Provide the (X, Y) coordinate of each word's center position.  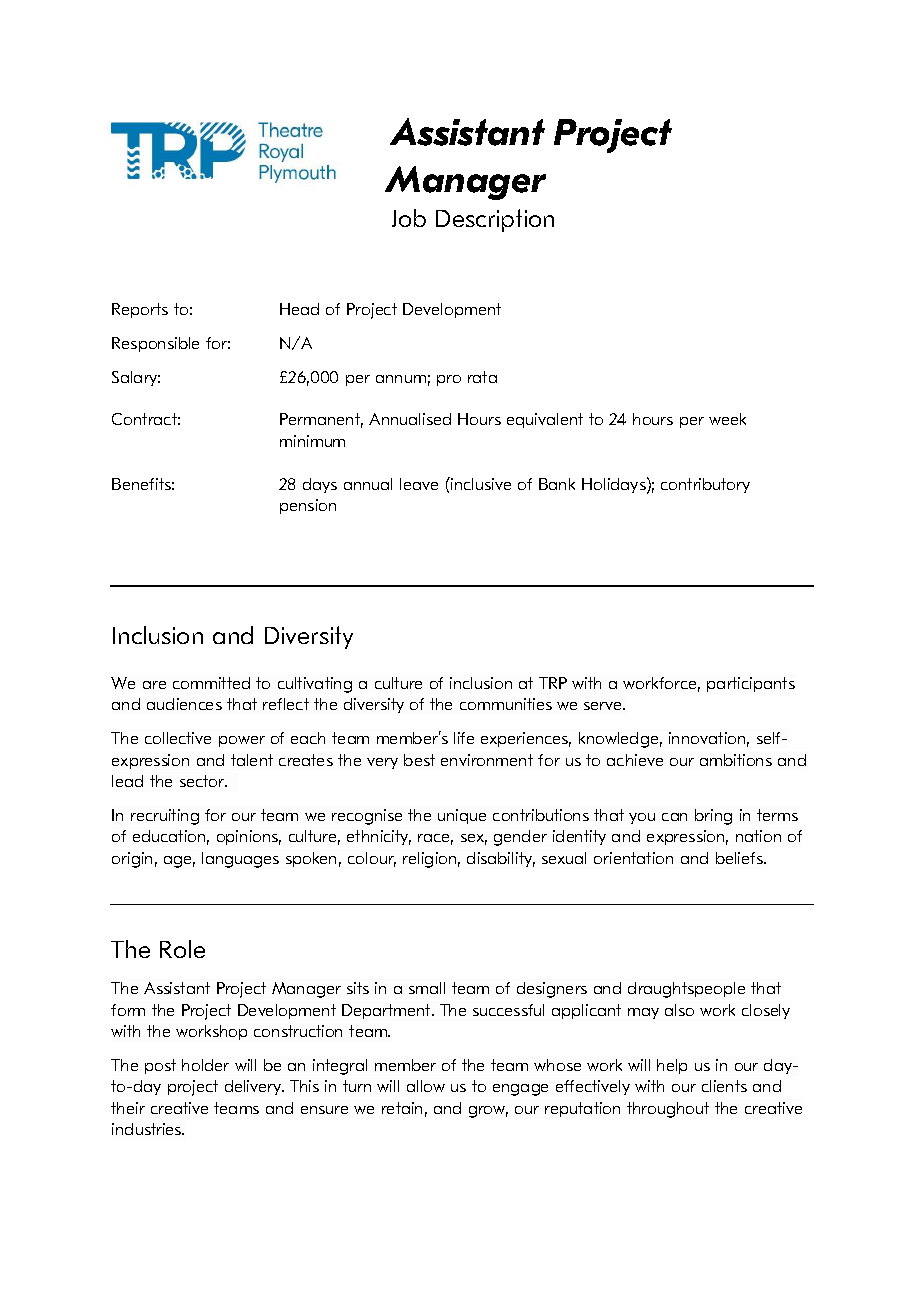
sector (203, 781)
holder (205, 1065)
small (427, 988)
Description (495, 220)
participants (751, 684)
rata (482, 377)
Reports (140, 310)
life (464, 738)
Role (182, 949)
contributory (705, 485)
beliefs (740, 858)
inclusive (480, 483)
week (727, 419)
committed (211, 683)
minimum (312, 441)
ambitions (736, 760)
